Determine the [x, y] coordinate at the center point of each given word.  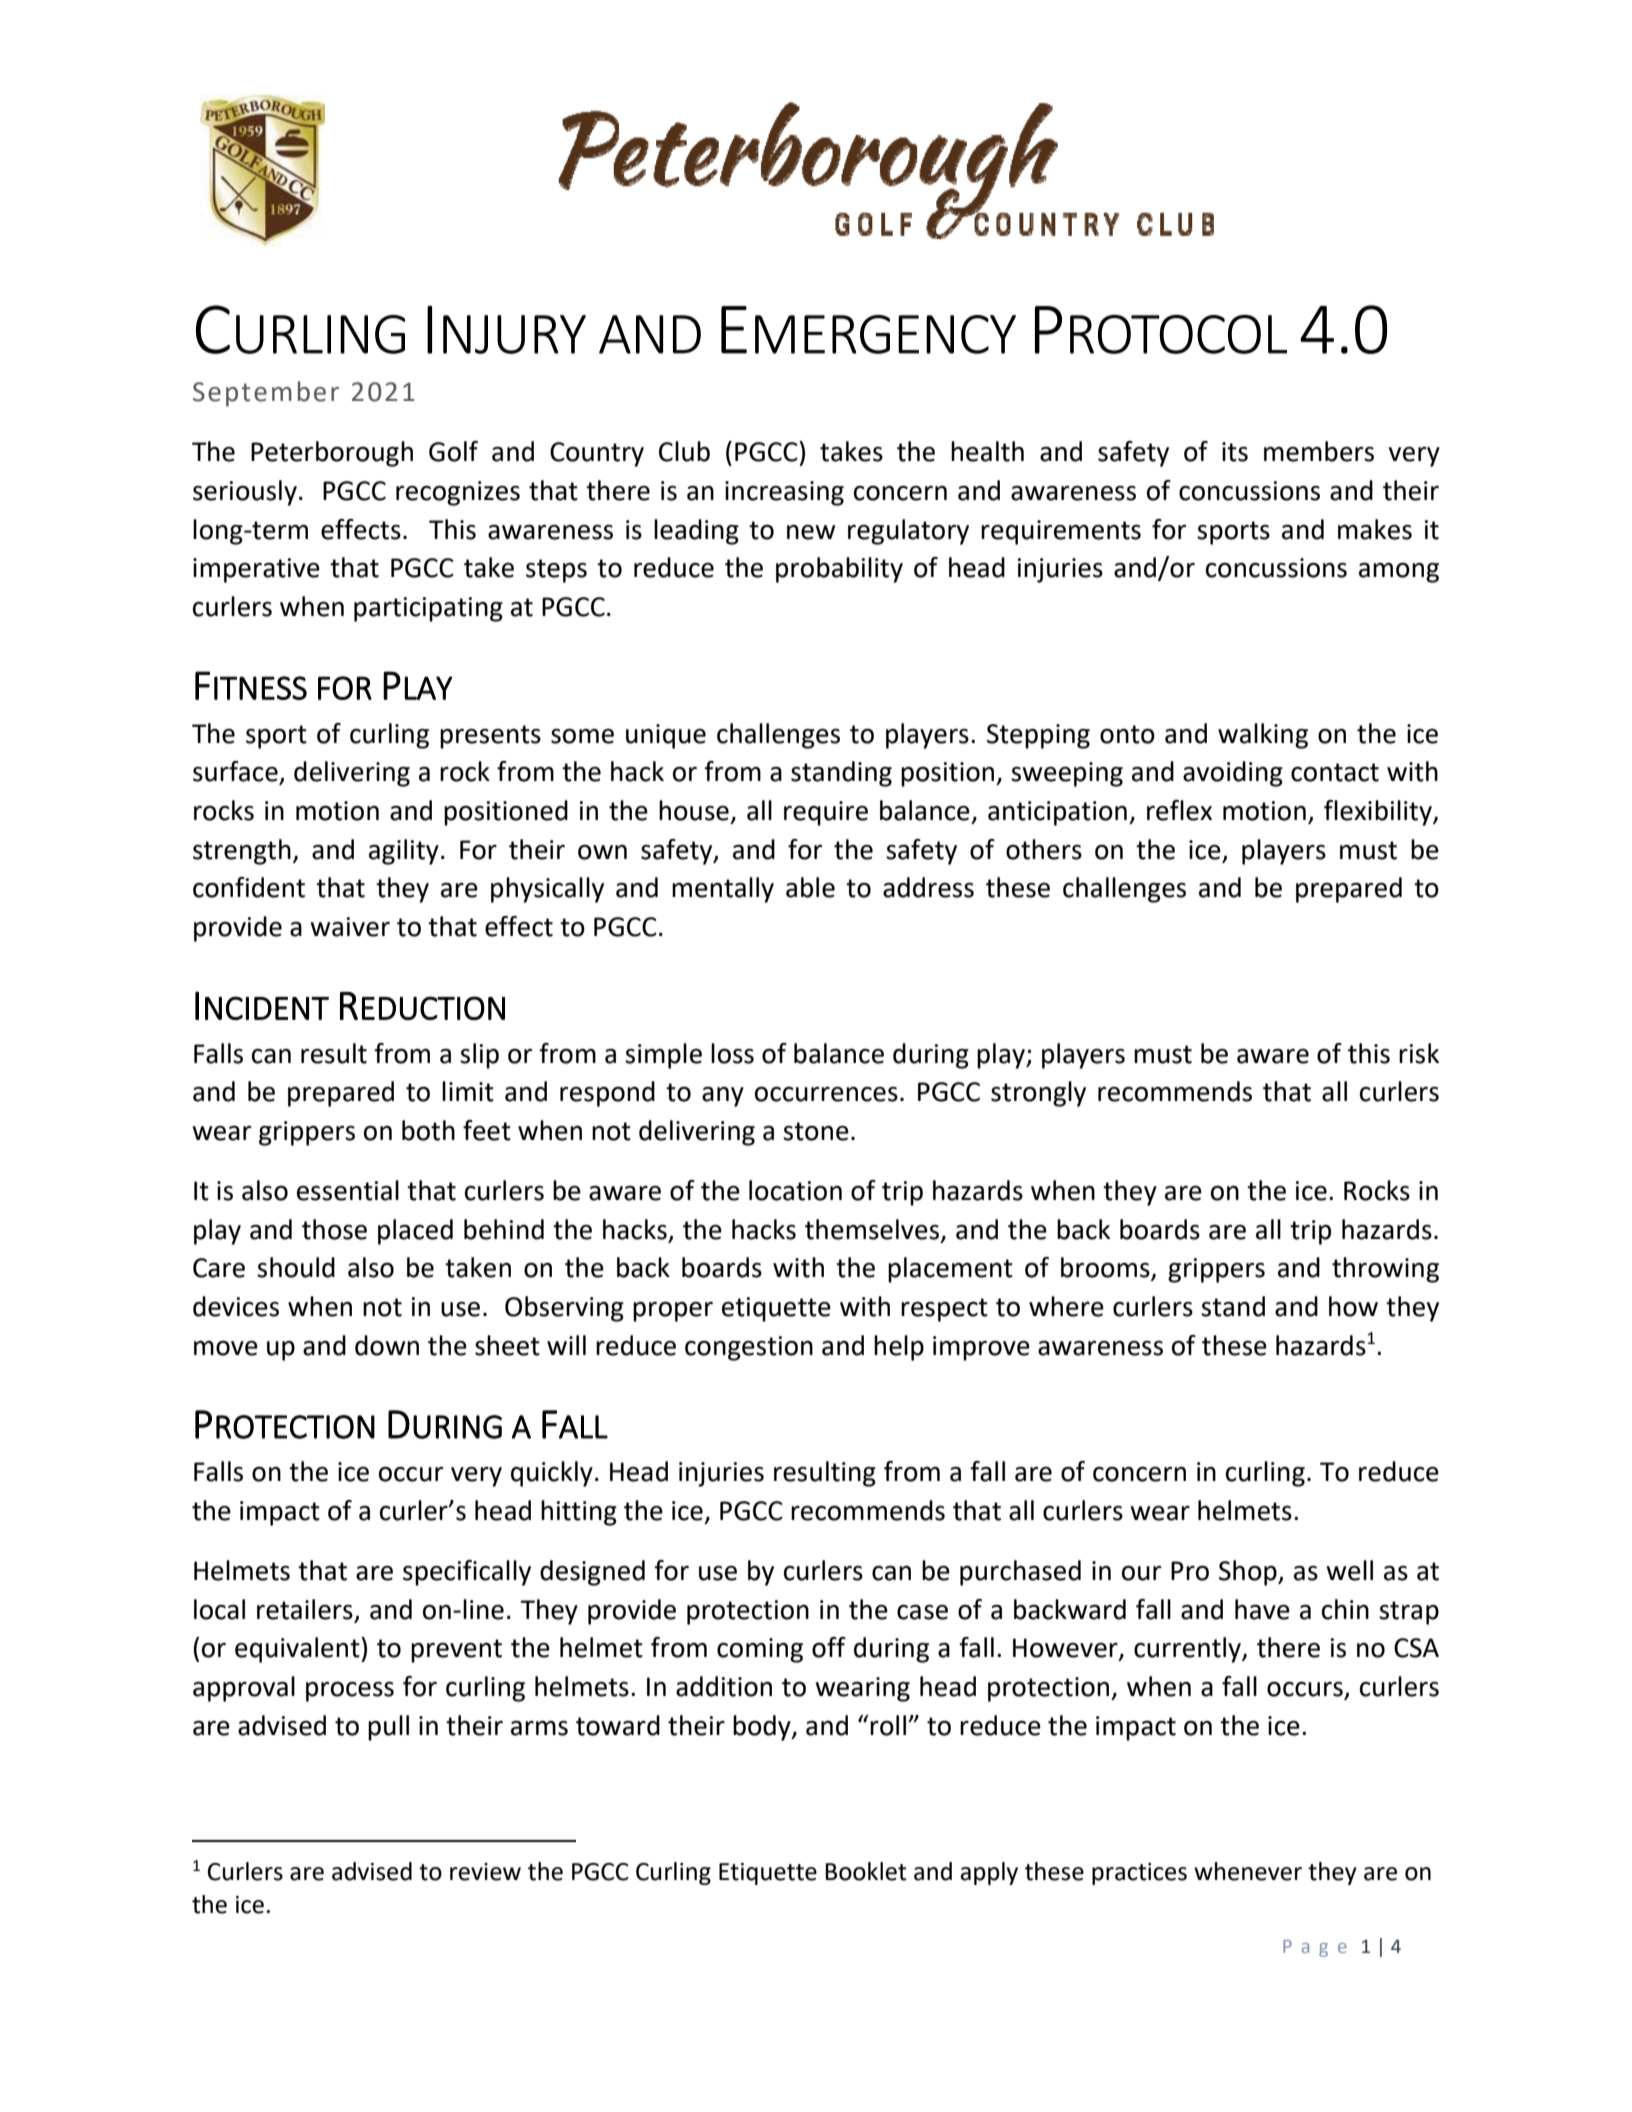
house [694, 810]
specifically [467, 1573]
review [485, 1872]
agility [404, 852]
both [428, 1130]
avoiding [1233, 774]
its [1235, 452]
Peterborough [332, 454]
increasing [784, 493]
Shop [1249, 1573]
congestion [749, 1348]
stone [816, 1131]
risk [1419, 1053]
